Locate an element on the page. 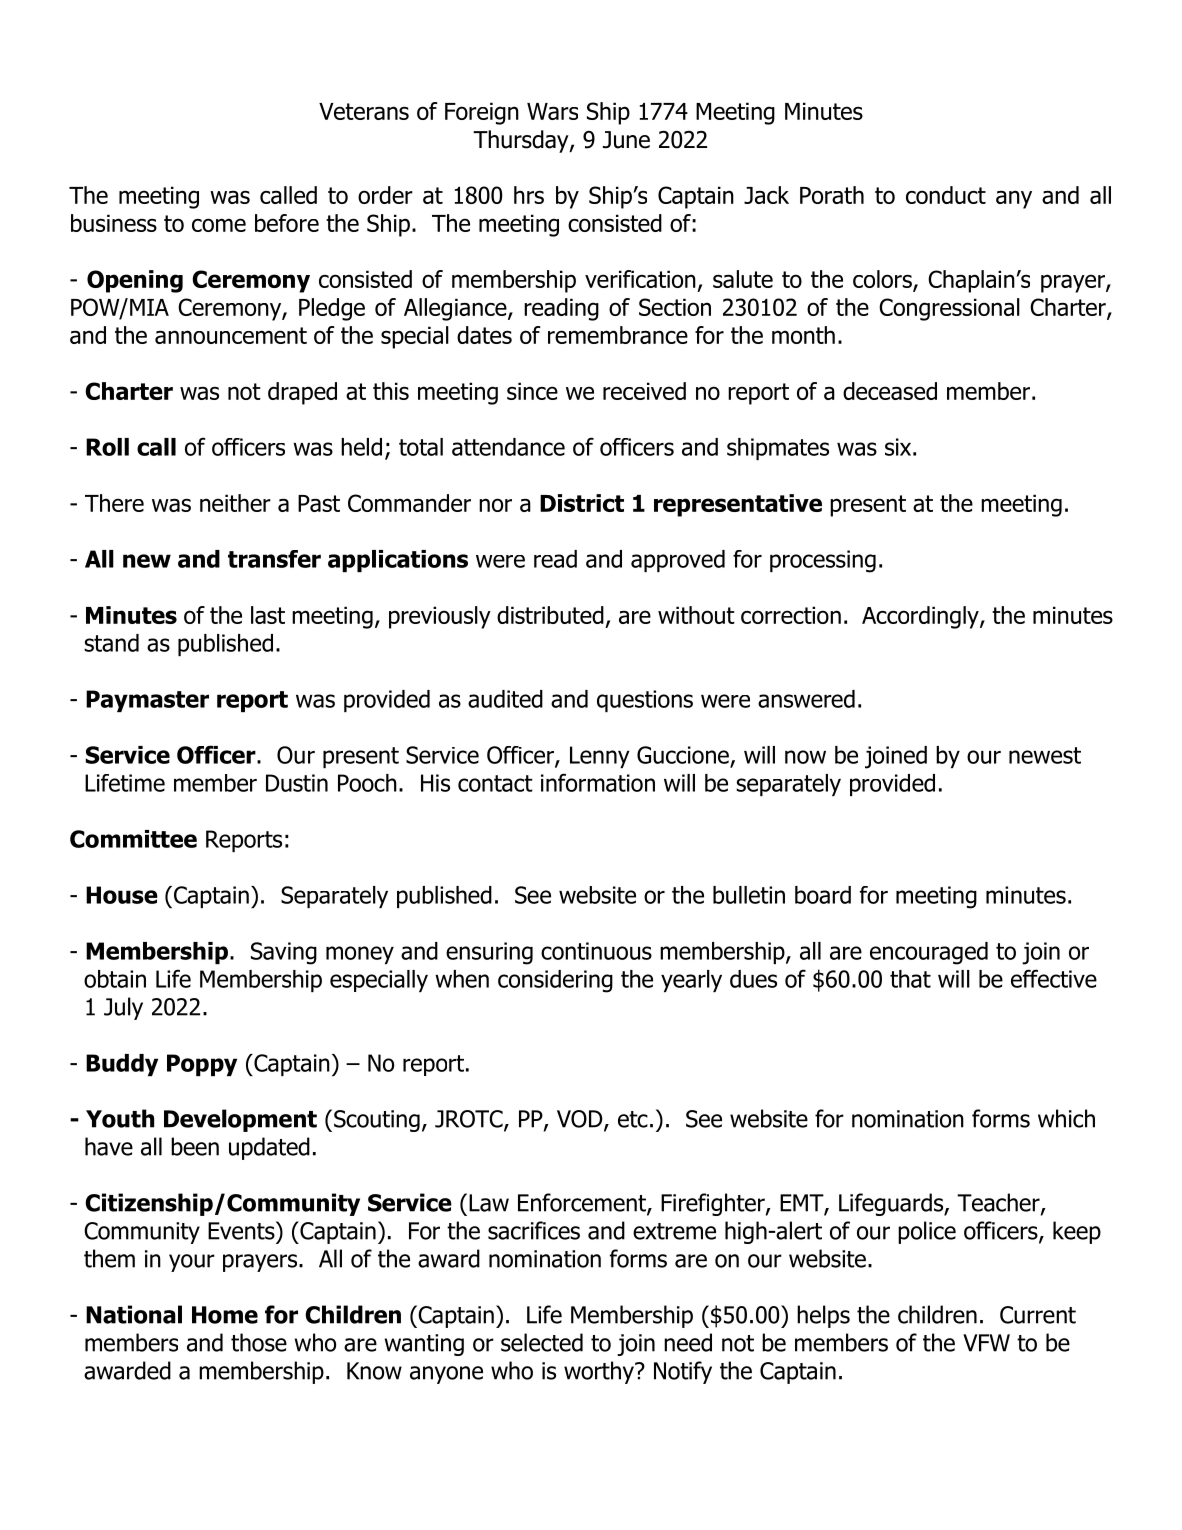 The image size is (1182, 1530). Lenny is located at coordinates (600, 757).
